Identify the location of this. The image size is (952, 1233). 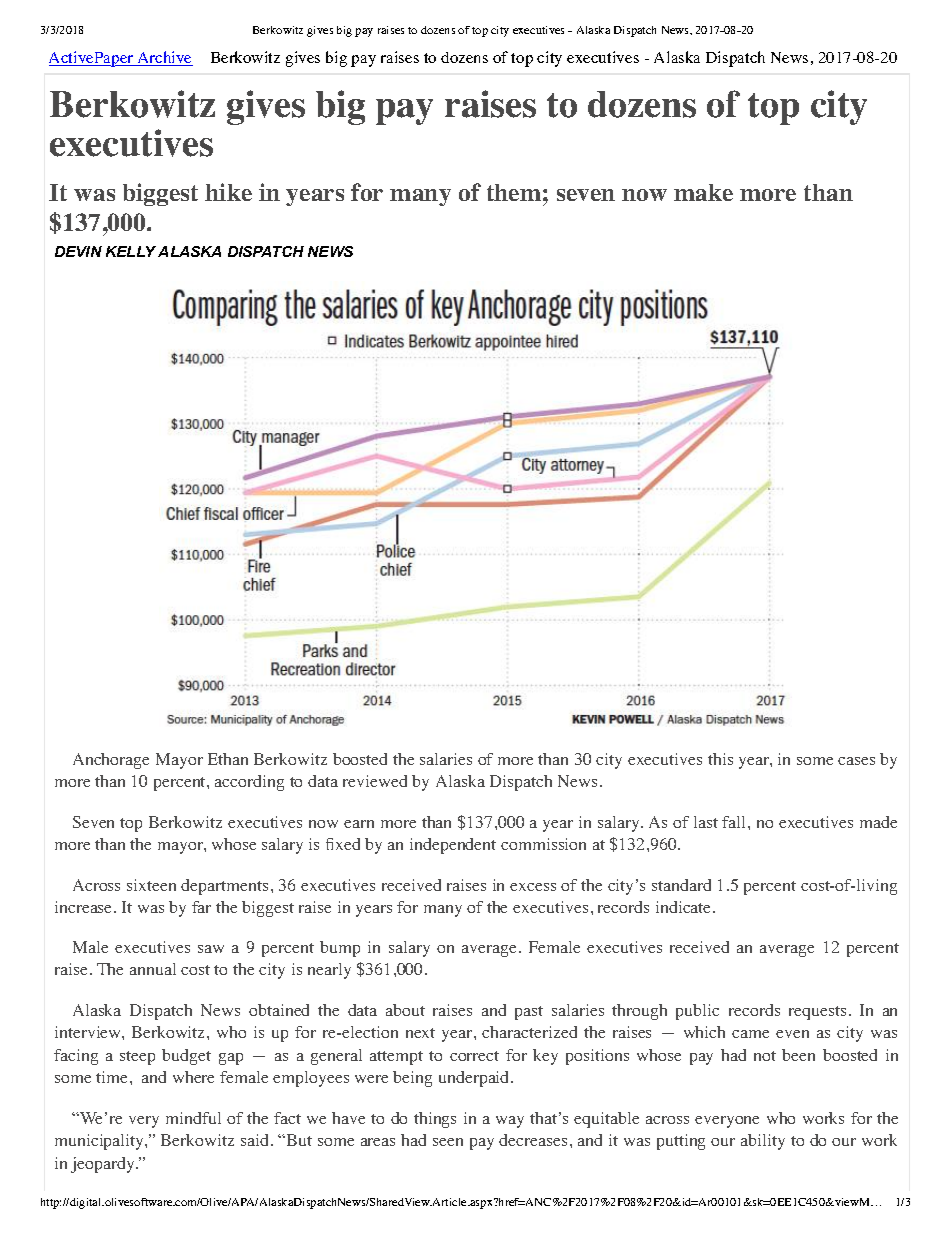
(720, 759).
